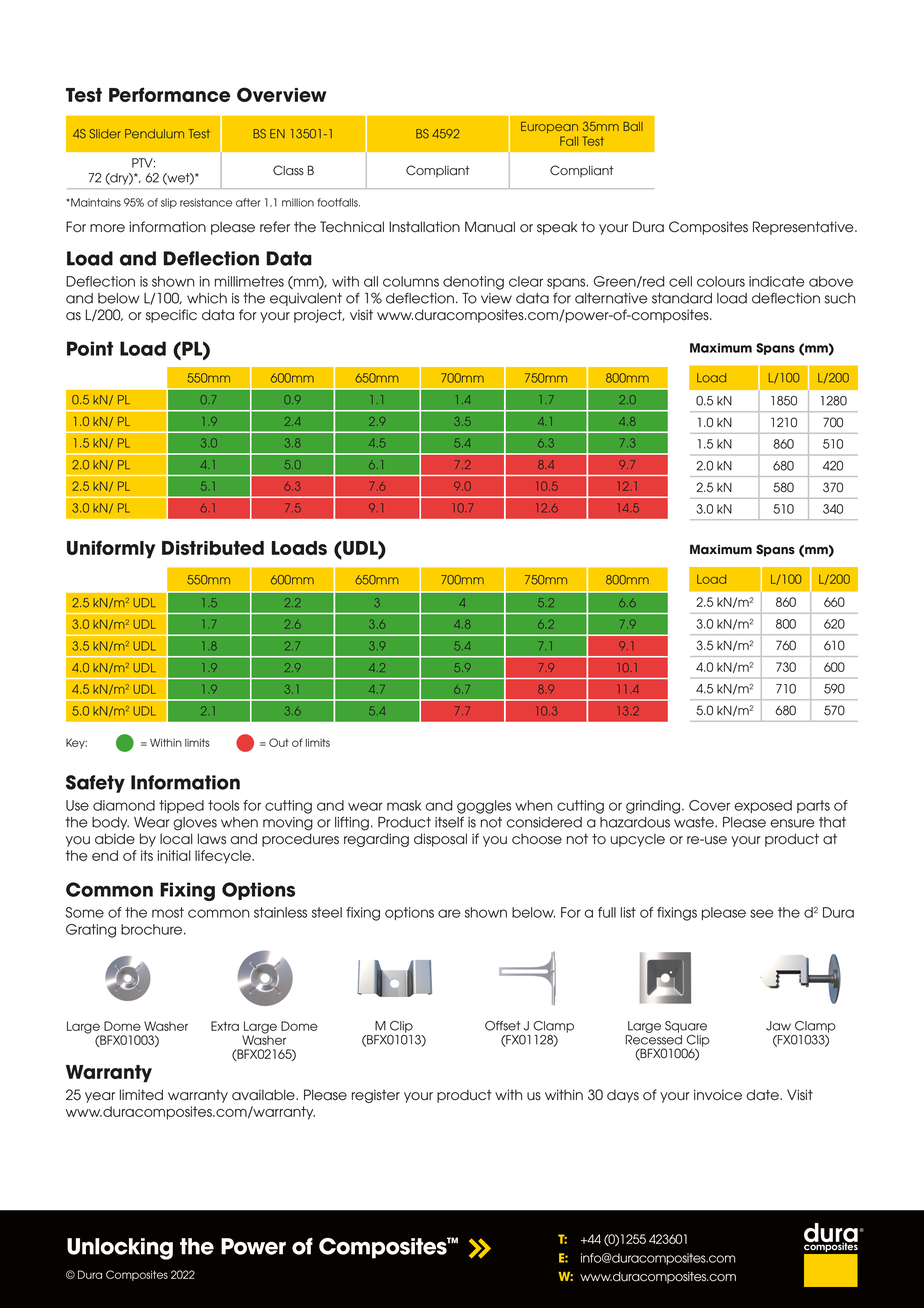 This document has height=1308, width=924. What do you see at coordinates (763, 1095) in the document?
I see `date` at bounding box center [763, 1095].
